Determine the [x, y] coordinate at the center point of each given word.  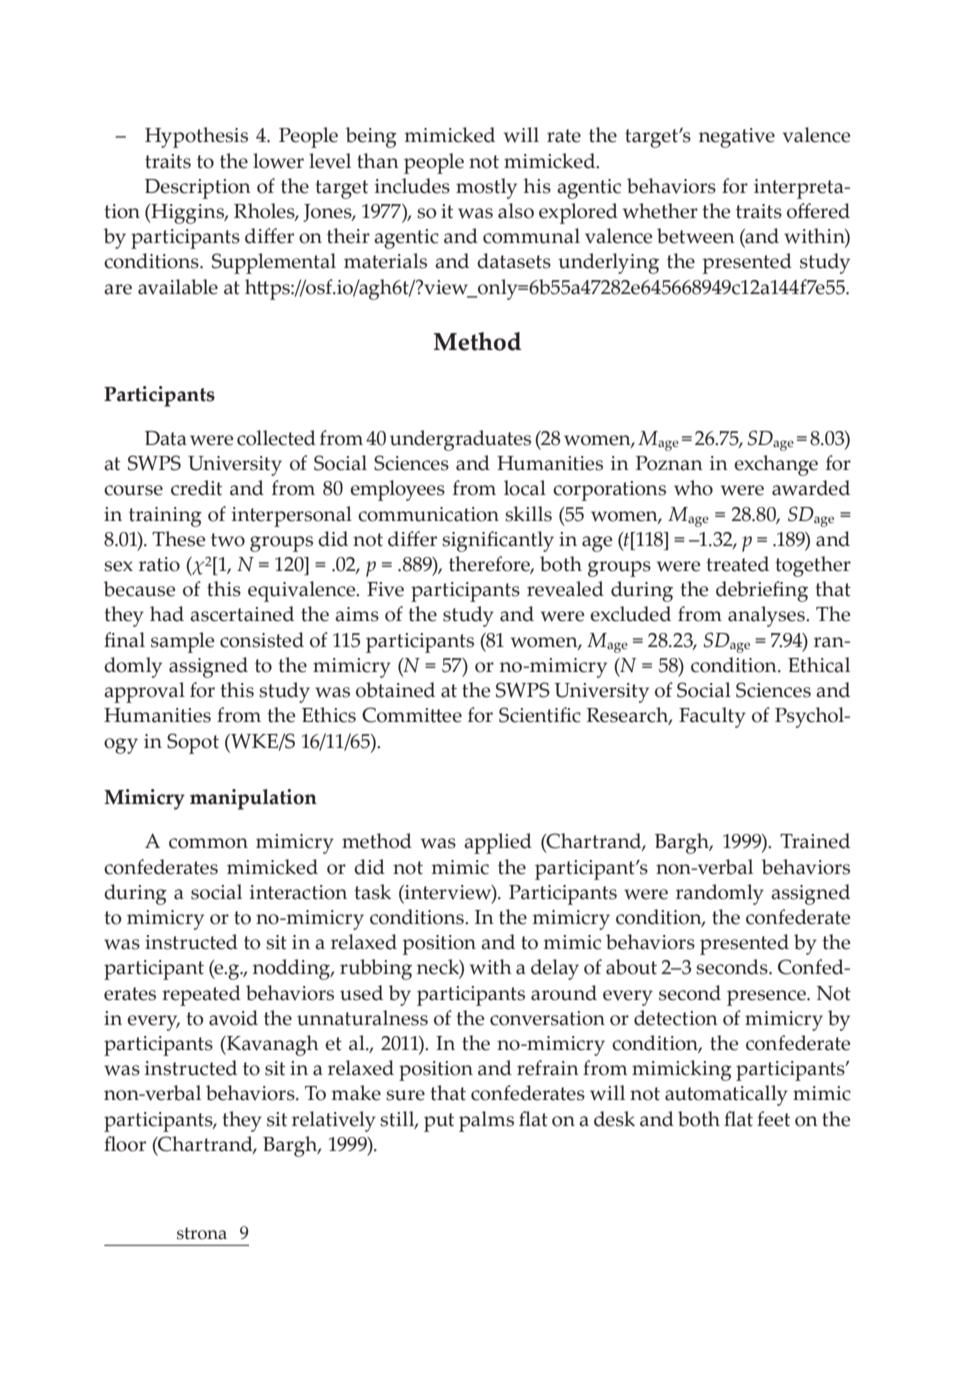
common [208, 843]
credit [196, 488]
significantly [498, 541]
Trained [815, 841]
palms [486, 1121]
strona [202, 1233]
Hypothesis [196, 137]
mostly [486, 188]
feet [773, 1119]
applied [498, 843]
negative [737, 138]
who [693, 488]
